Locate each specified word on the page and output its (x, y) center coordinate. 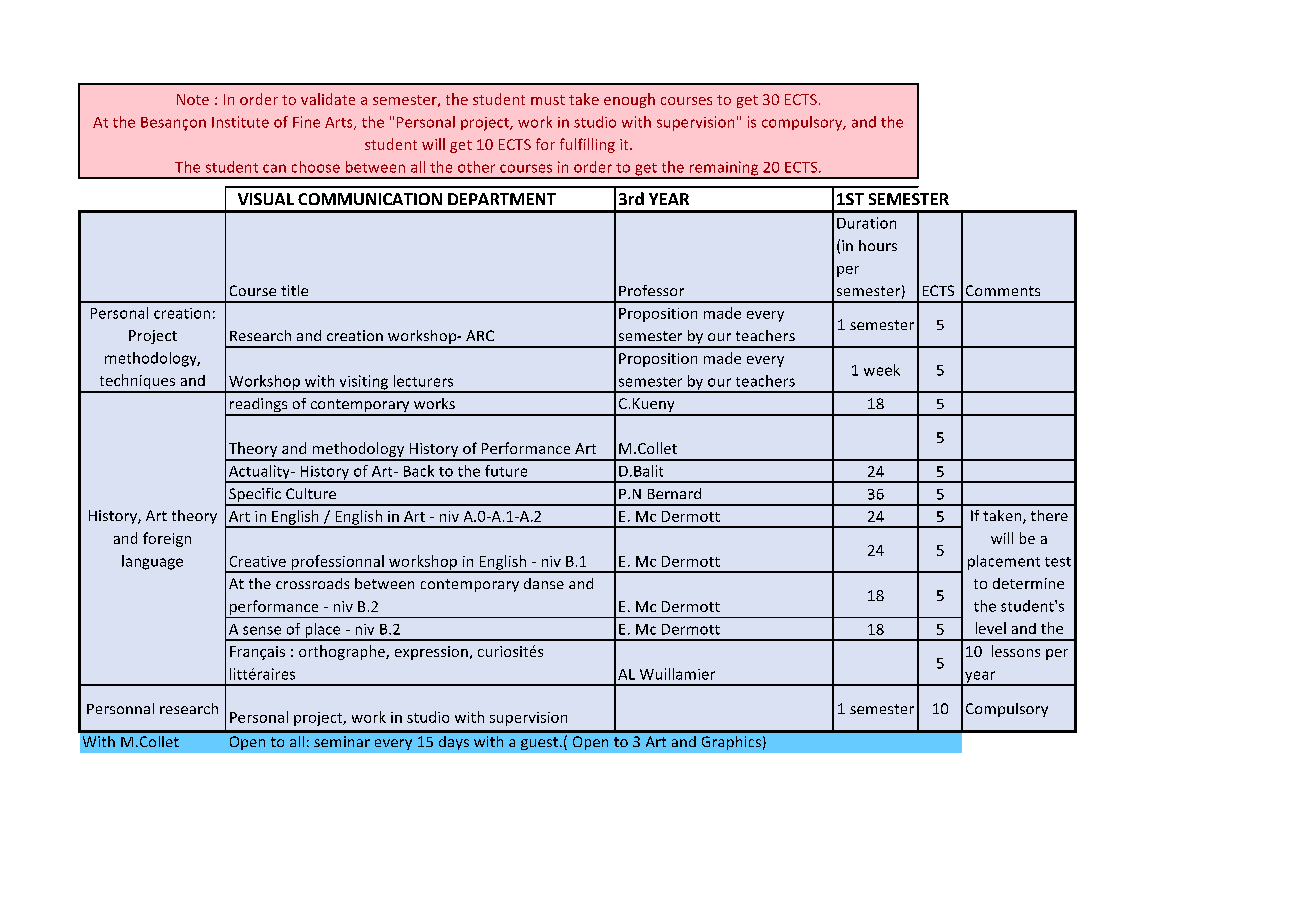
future (506, 471)
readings (258, 406)
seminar (342, 741)
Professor (651, 290)
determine (1028, 583)
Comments (1003, 290)
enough (629, 100)
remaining (724, 169)
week (882, 370)
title (294, 290)
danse (544, 583)
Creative (258, 561)
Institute (240, 122)
